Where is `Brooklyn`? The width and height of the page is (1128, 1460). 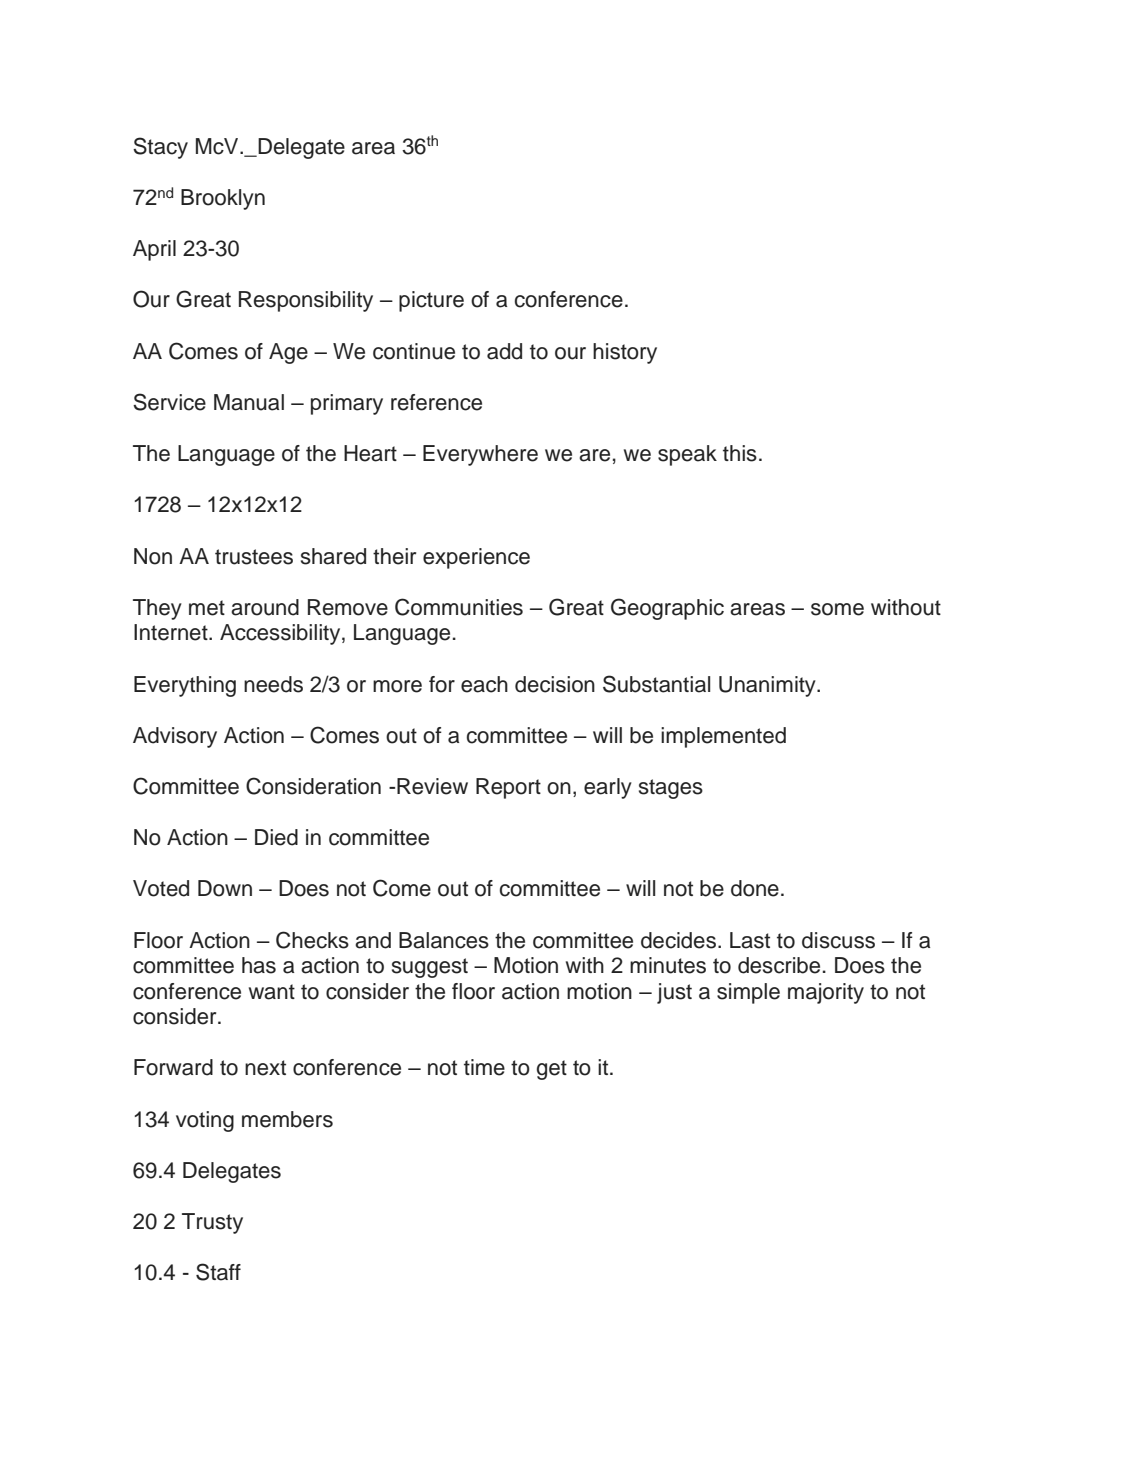
Brooklyn is located at coordinates (223, 199).
